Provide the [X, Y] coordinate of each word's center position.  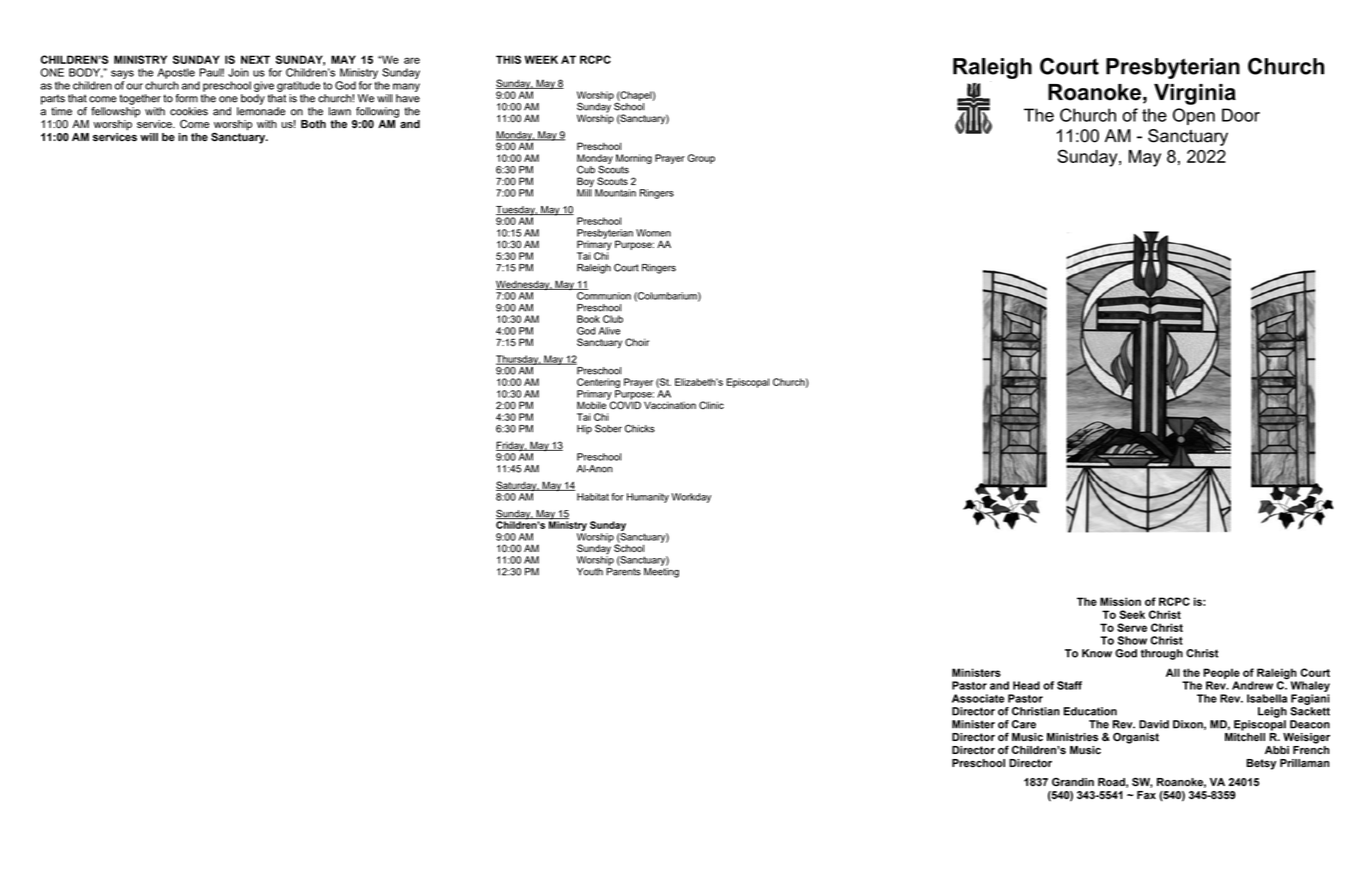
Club [613, 319]
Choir [637, 342]
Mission [1120, 601]
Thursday [518, 360]
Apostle [176, 73]
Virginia [1195, 94]
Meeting [661, 573]
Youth [590, 572]
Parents [623, 572]
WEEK [541, 59]
